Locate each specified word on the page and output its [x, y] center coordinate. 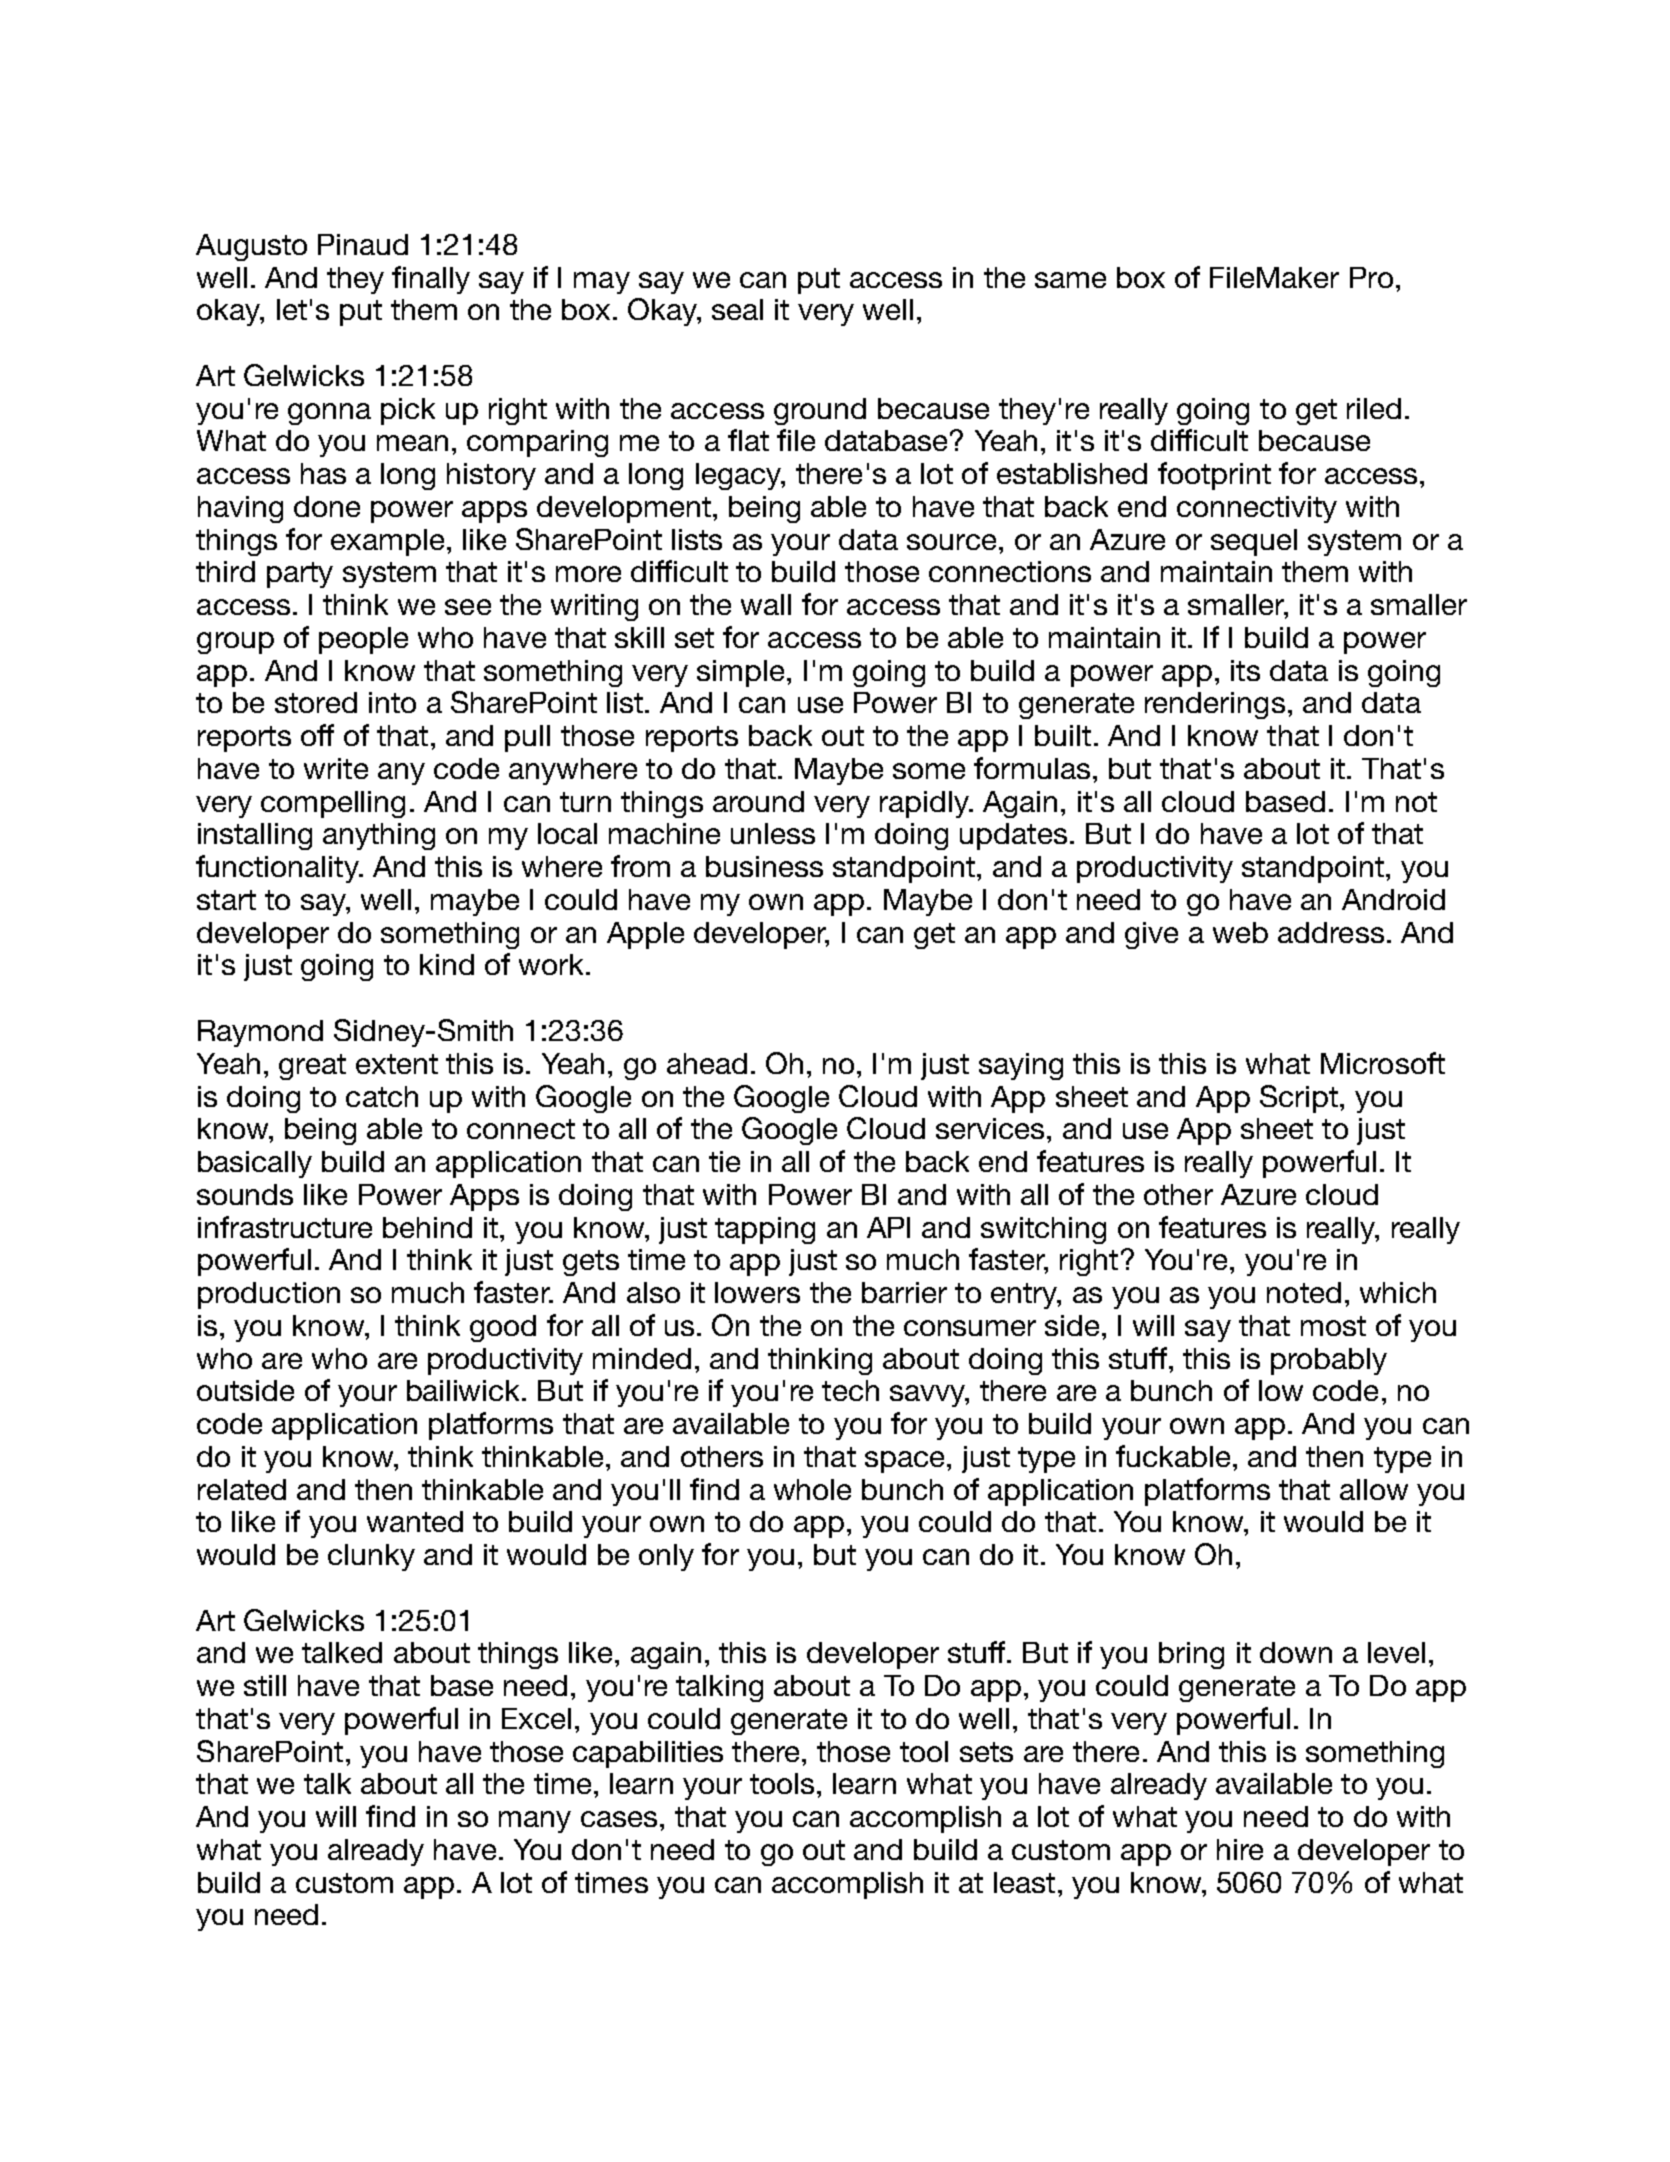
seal [737, 309]
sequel [1254, 542]
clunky [371, 1557]
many [535, 1822]
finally [431, 280]
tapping [765, 1230]
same [1070, 280]
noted [1304, 1292]
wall [766, 604]
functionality [278, 869]
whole [812, 1489]
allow [1374, 1489]
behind [427, 1227]
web [1240, 932]
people [363, 640]
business [764, 866]
